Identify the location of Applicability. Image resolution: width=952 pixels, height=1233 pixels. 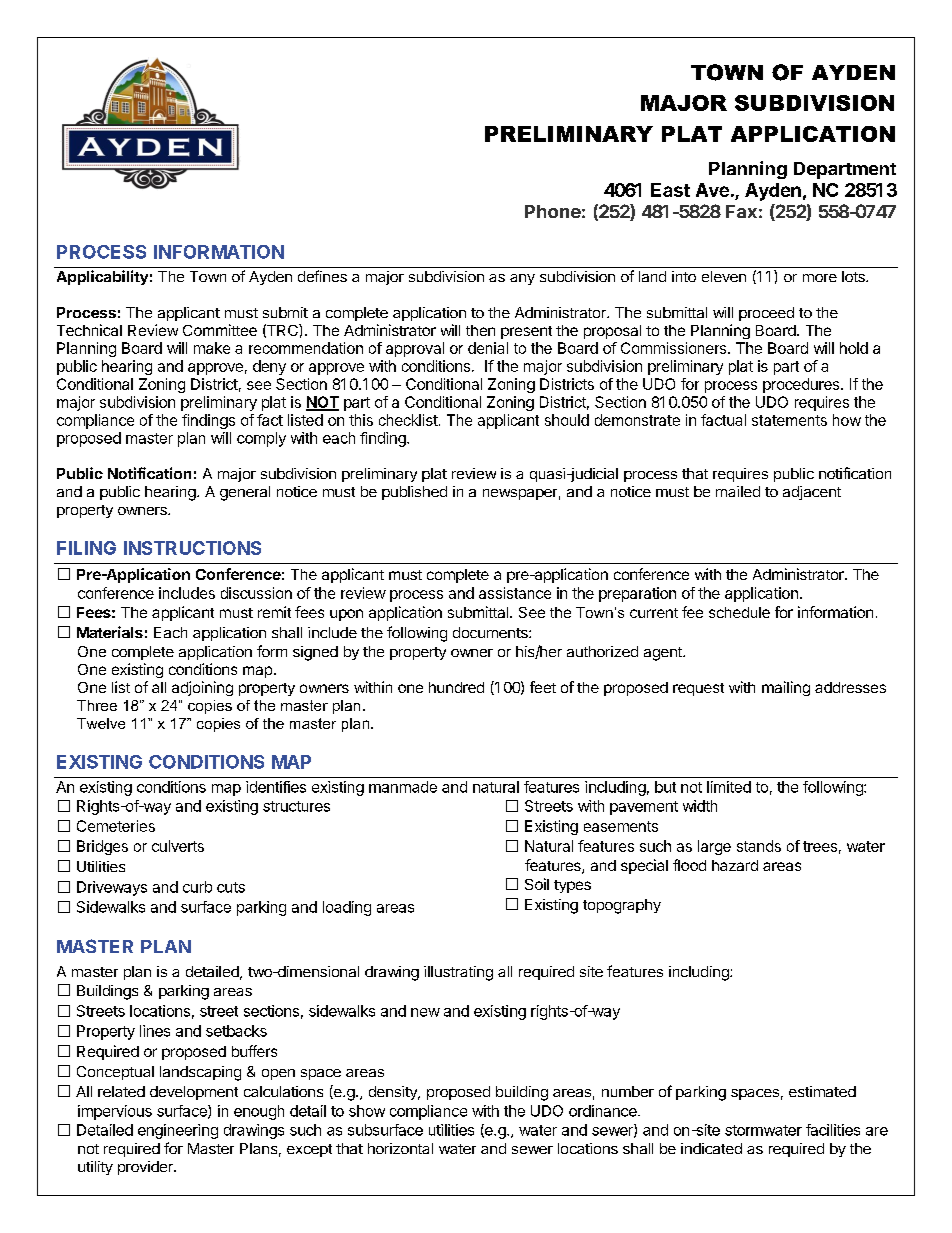
(102, 277).
